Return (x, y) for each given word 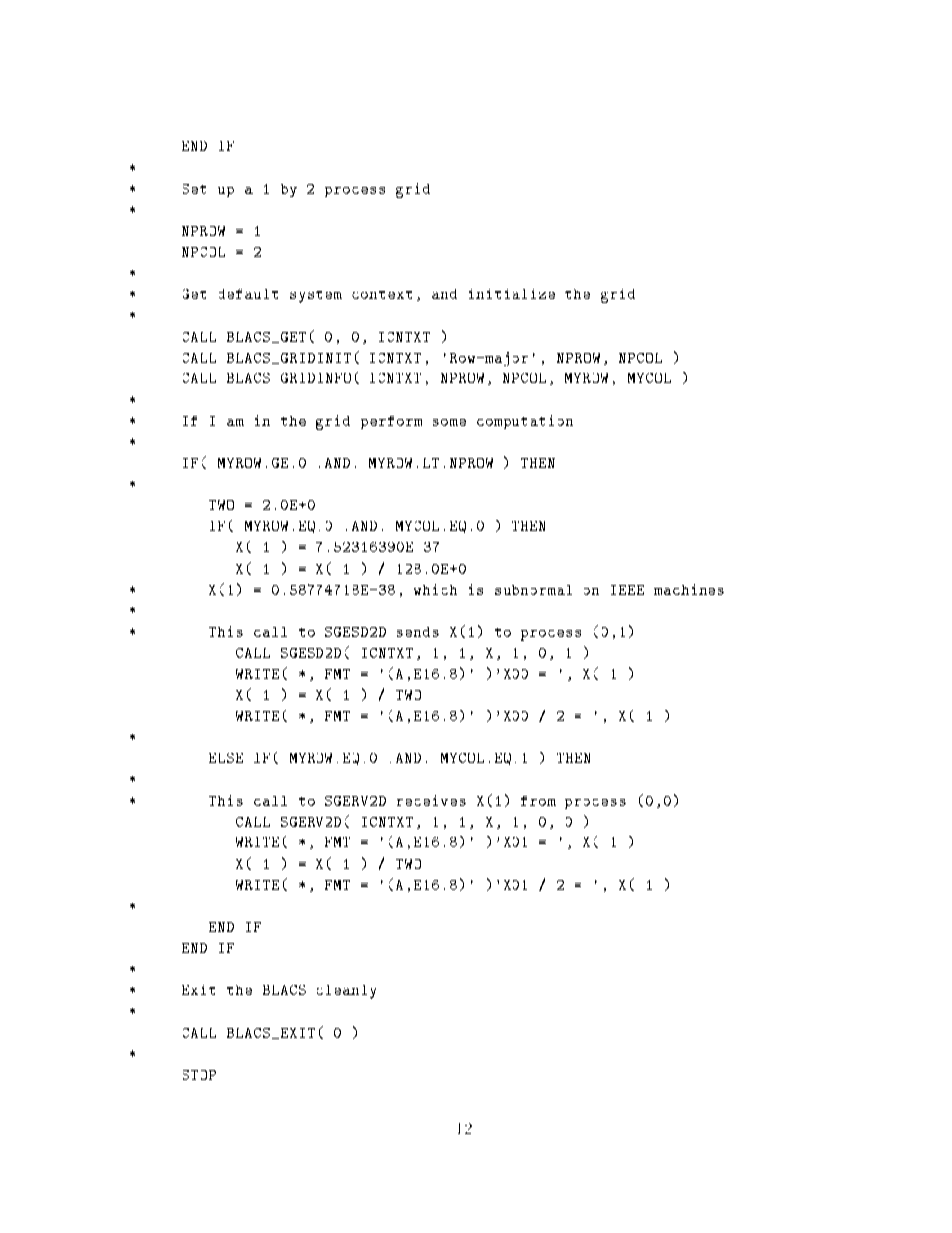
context (382, 295)
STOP (199, 1075)
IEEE (627, 590)
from (538, 801)
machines (689, 589)
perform (391, 422)
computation (525, 422)
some (449, 422)
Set (194, 189)
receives (431, 800)
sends (418, 632)
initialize (512, 294)
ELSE (226, 758)
